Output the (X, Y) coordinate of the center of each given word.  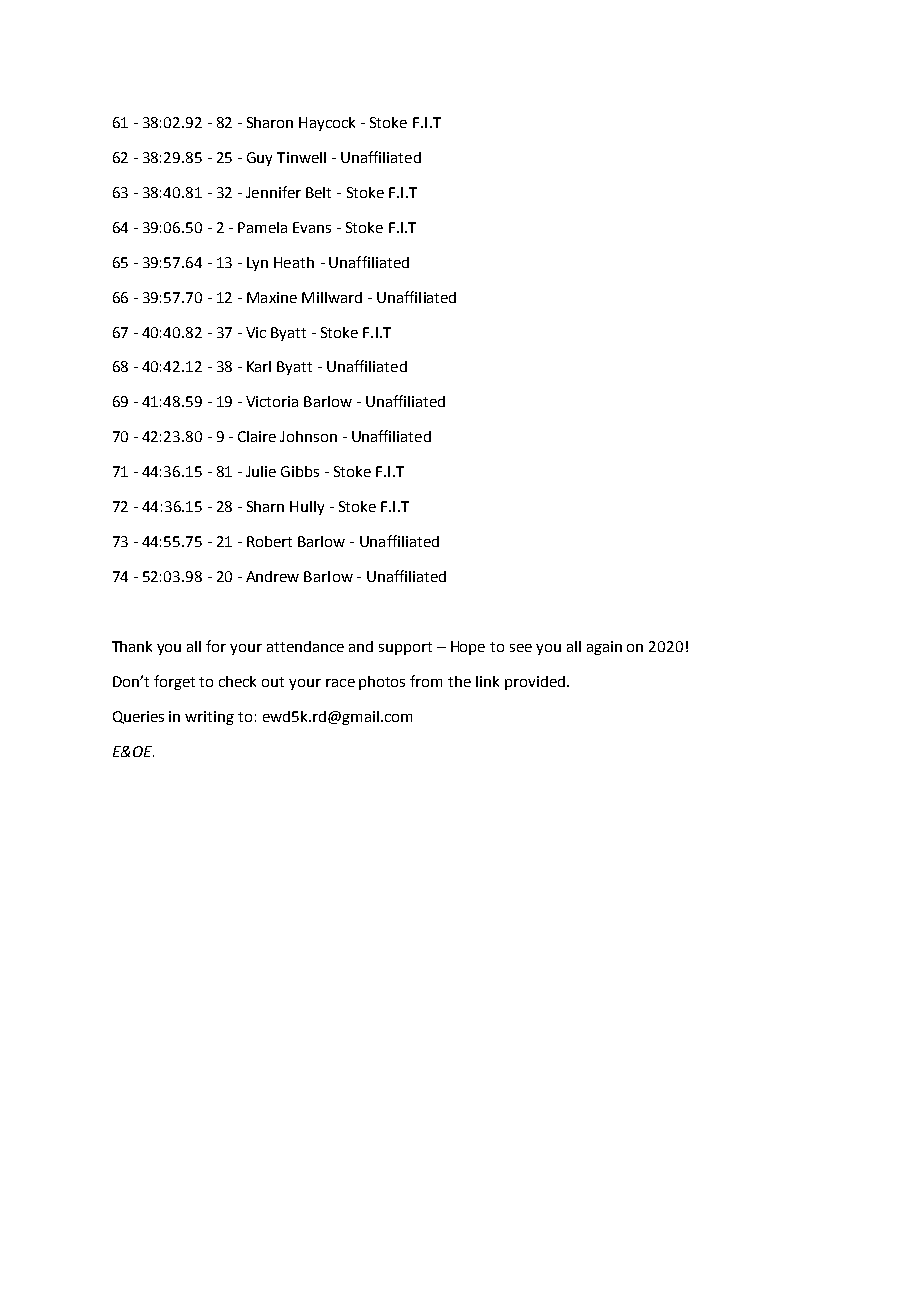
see (521, 648)
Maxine (272, 297)
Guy (259, 159)
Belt (318, 192)
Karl (259, 366)
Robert (269, 541)
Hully (307, 508)
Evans (312, 227)
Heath (294, 262)
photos (382, 683)
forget (174, 682)
